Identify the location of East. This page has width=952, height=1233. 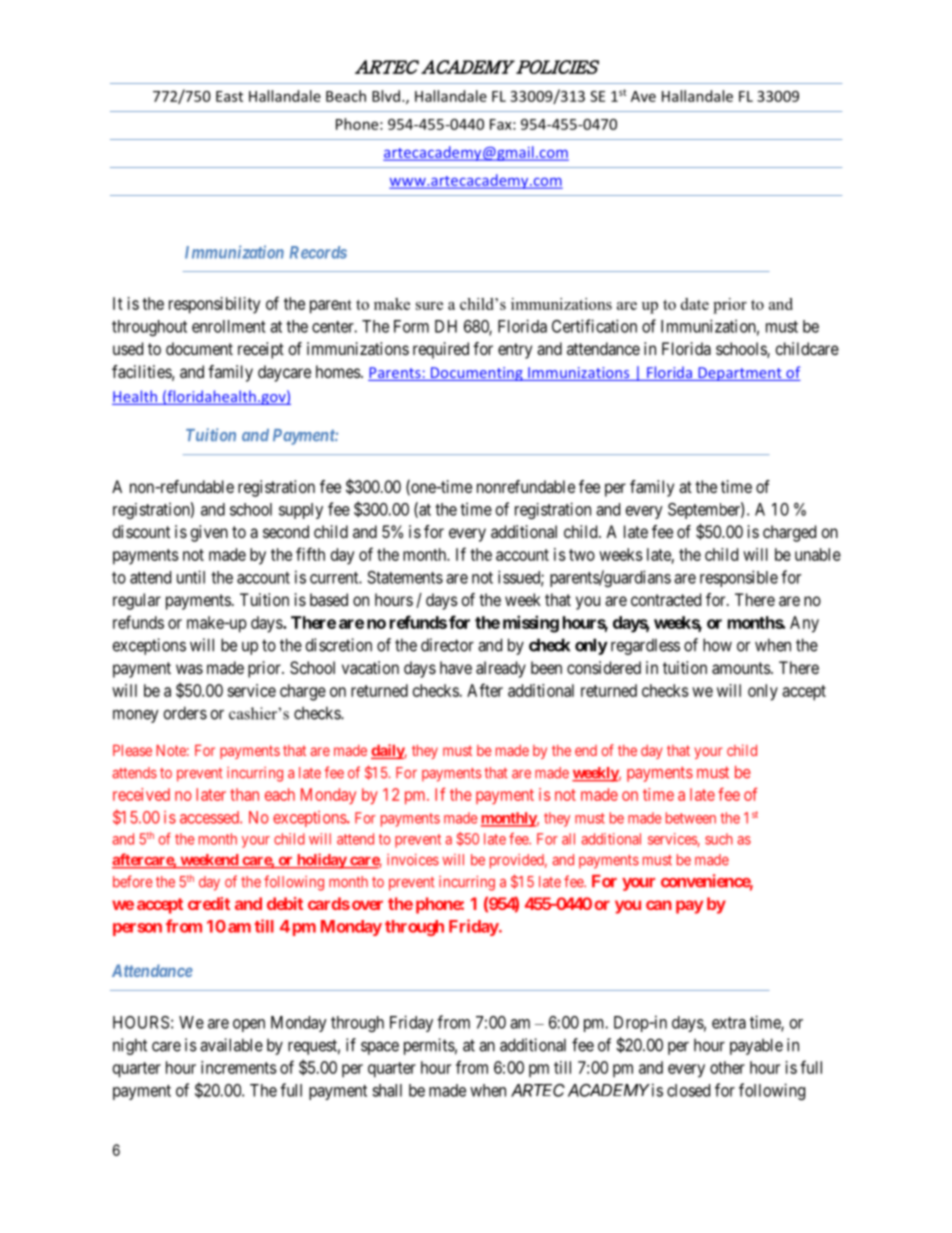
(229, 96).
